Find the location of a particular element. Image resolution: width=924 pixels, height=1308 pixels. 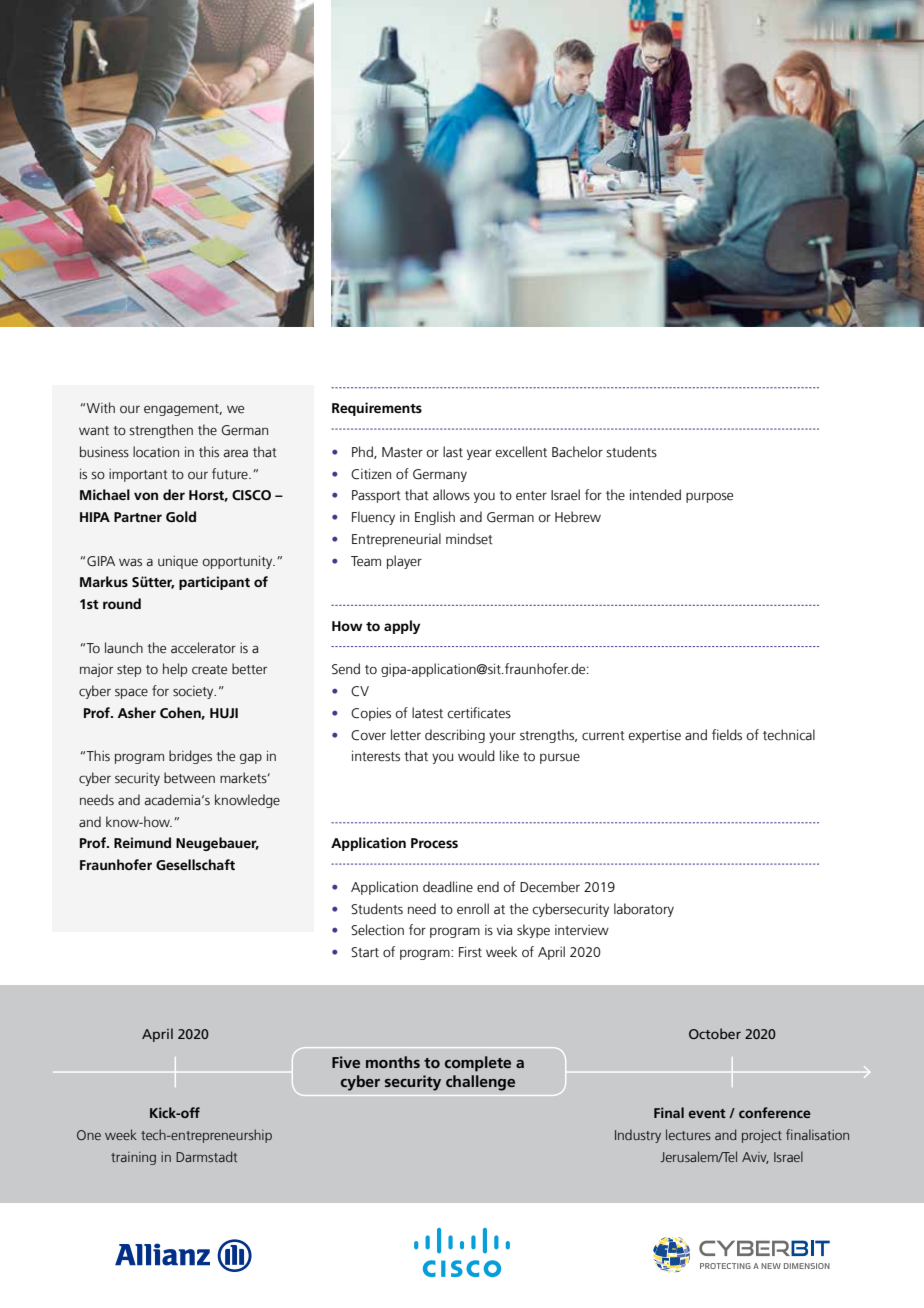

Bachelor is located at coordinates (577, 452).
